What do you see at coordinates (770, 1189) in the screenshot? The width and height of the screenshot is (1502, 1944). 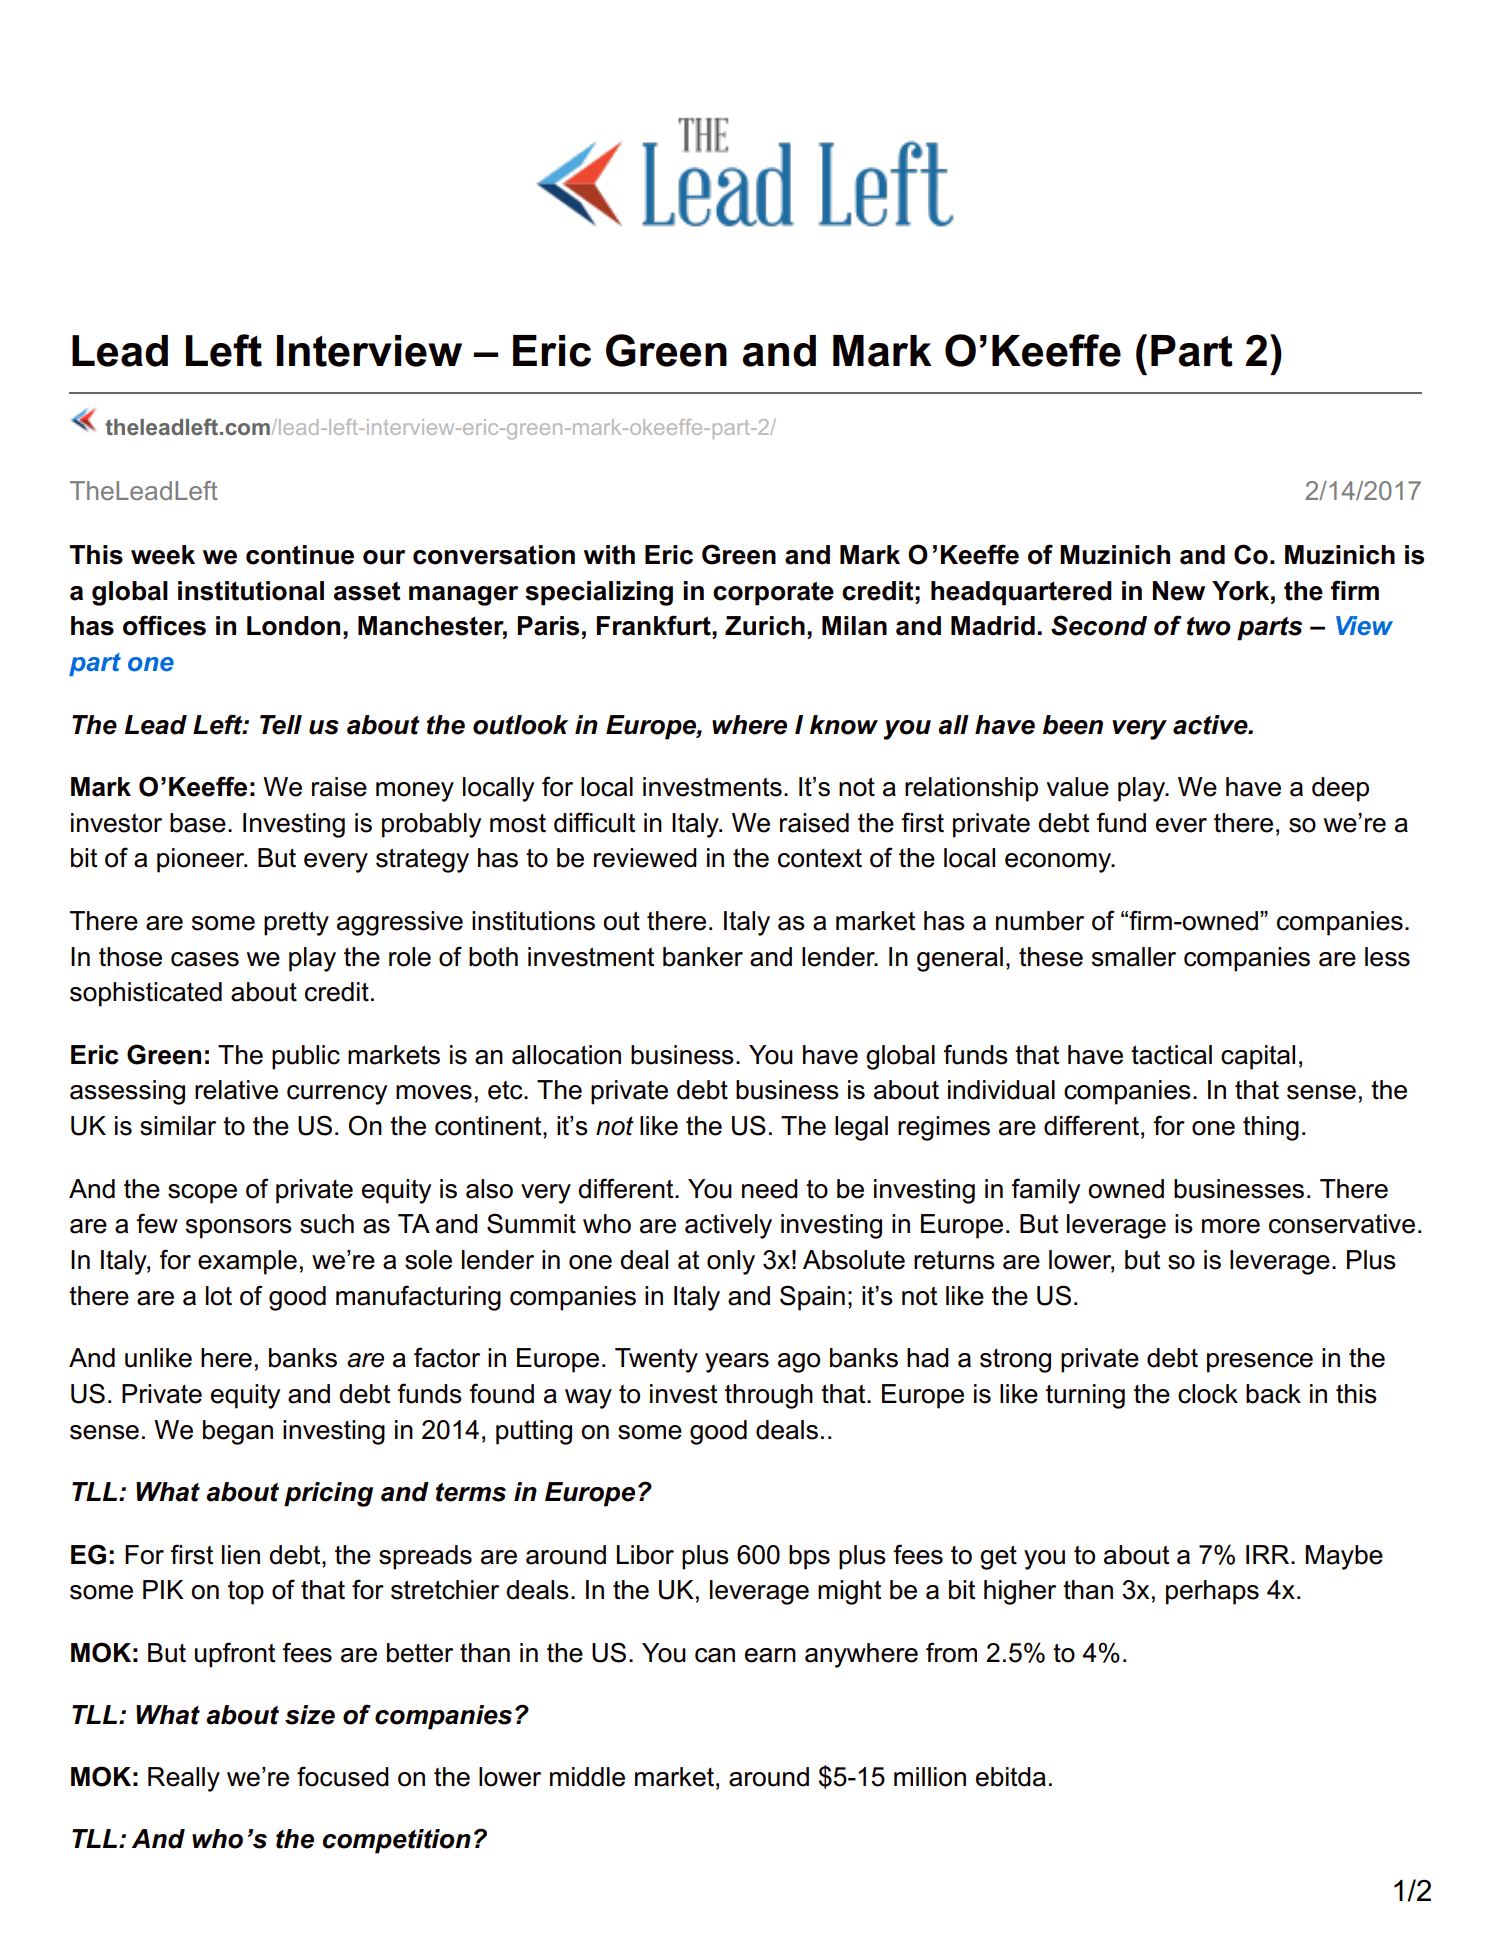 I see `need` at bounding box center [770, 1189].
